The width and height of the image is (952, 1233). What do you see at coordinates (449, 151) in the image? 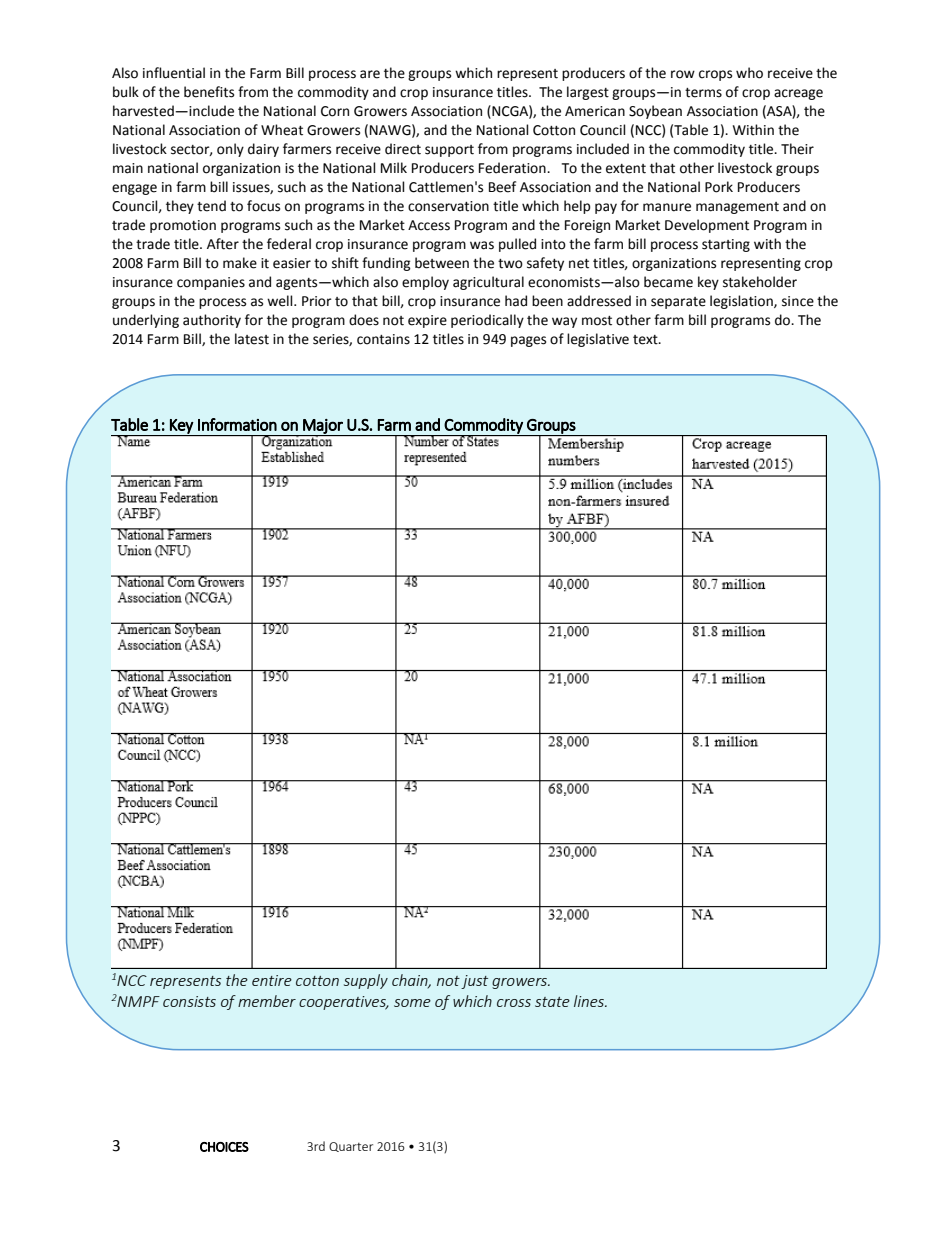
I see `support` at bounding box center [449, 151].
